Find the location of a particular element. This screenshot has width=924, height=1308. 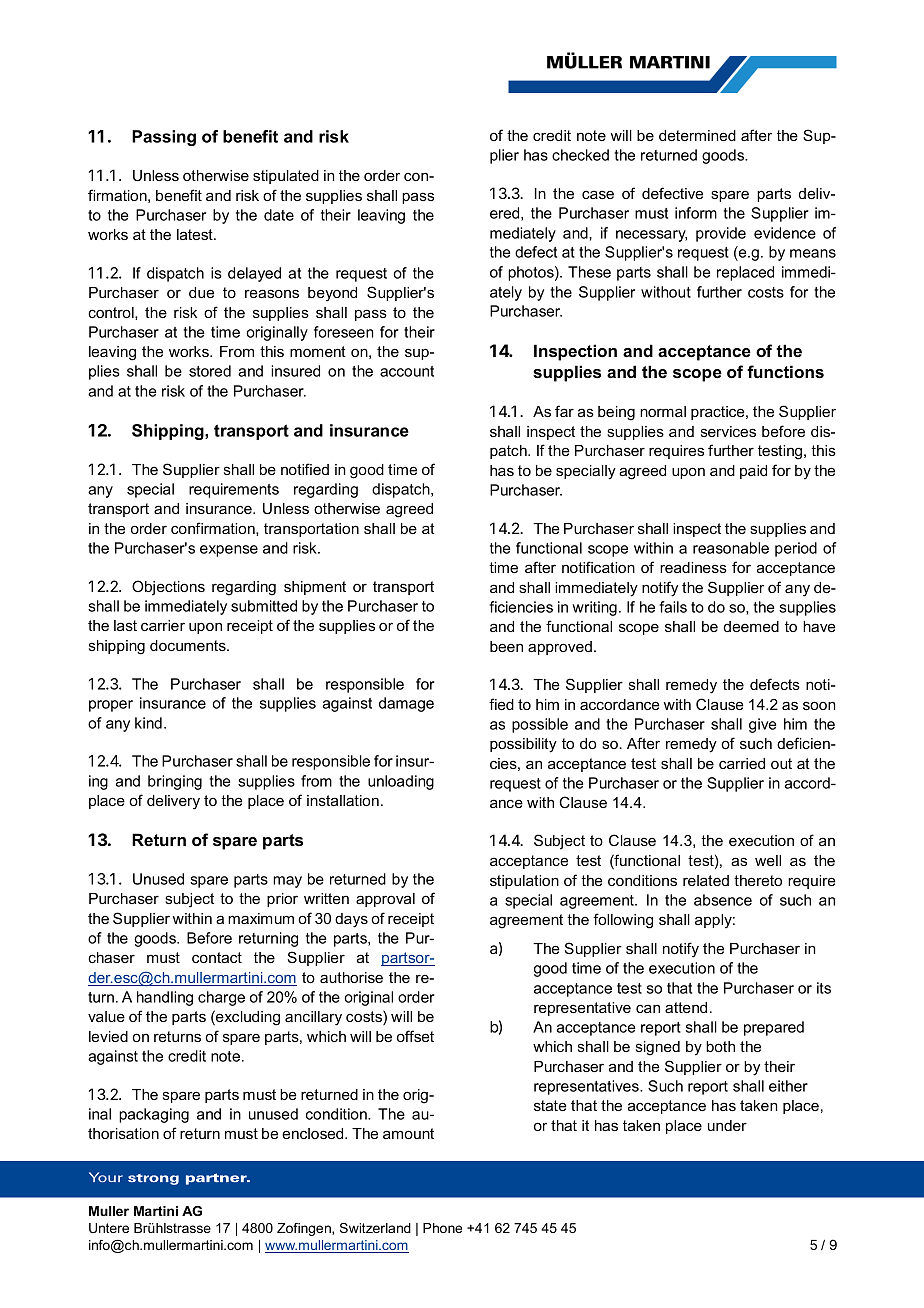

contact is located at coordinates (217, 957).
